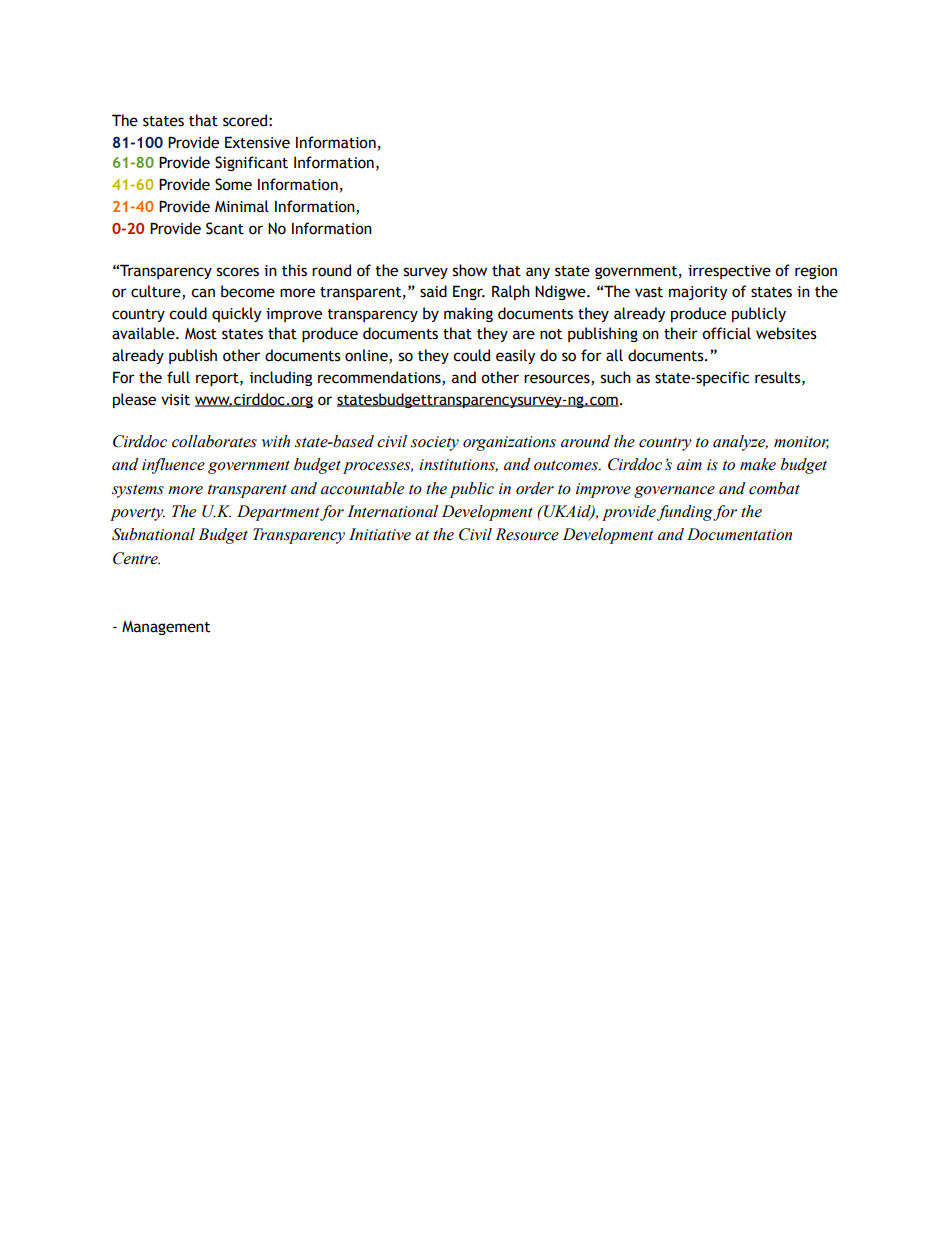 The height and width of the screenshot is (1233, 952). Describe the element at coordinates (257, 142) in the screenshot. I see `Extensive` at that location.
